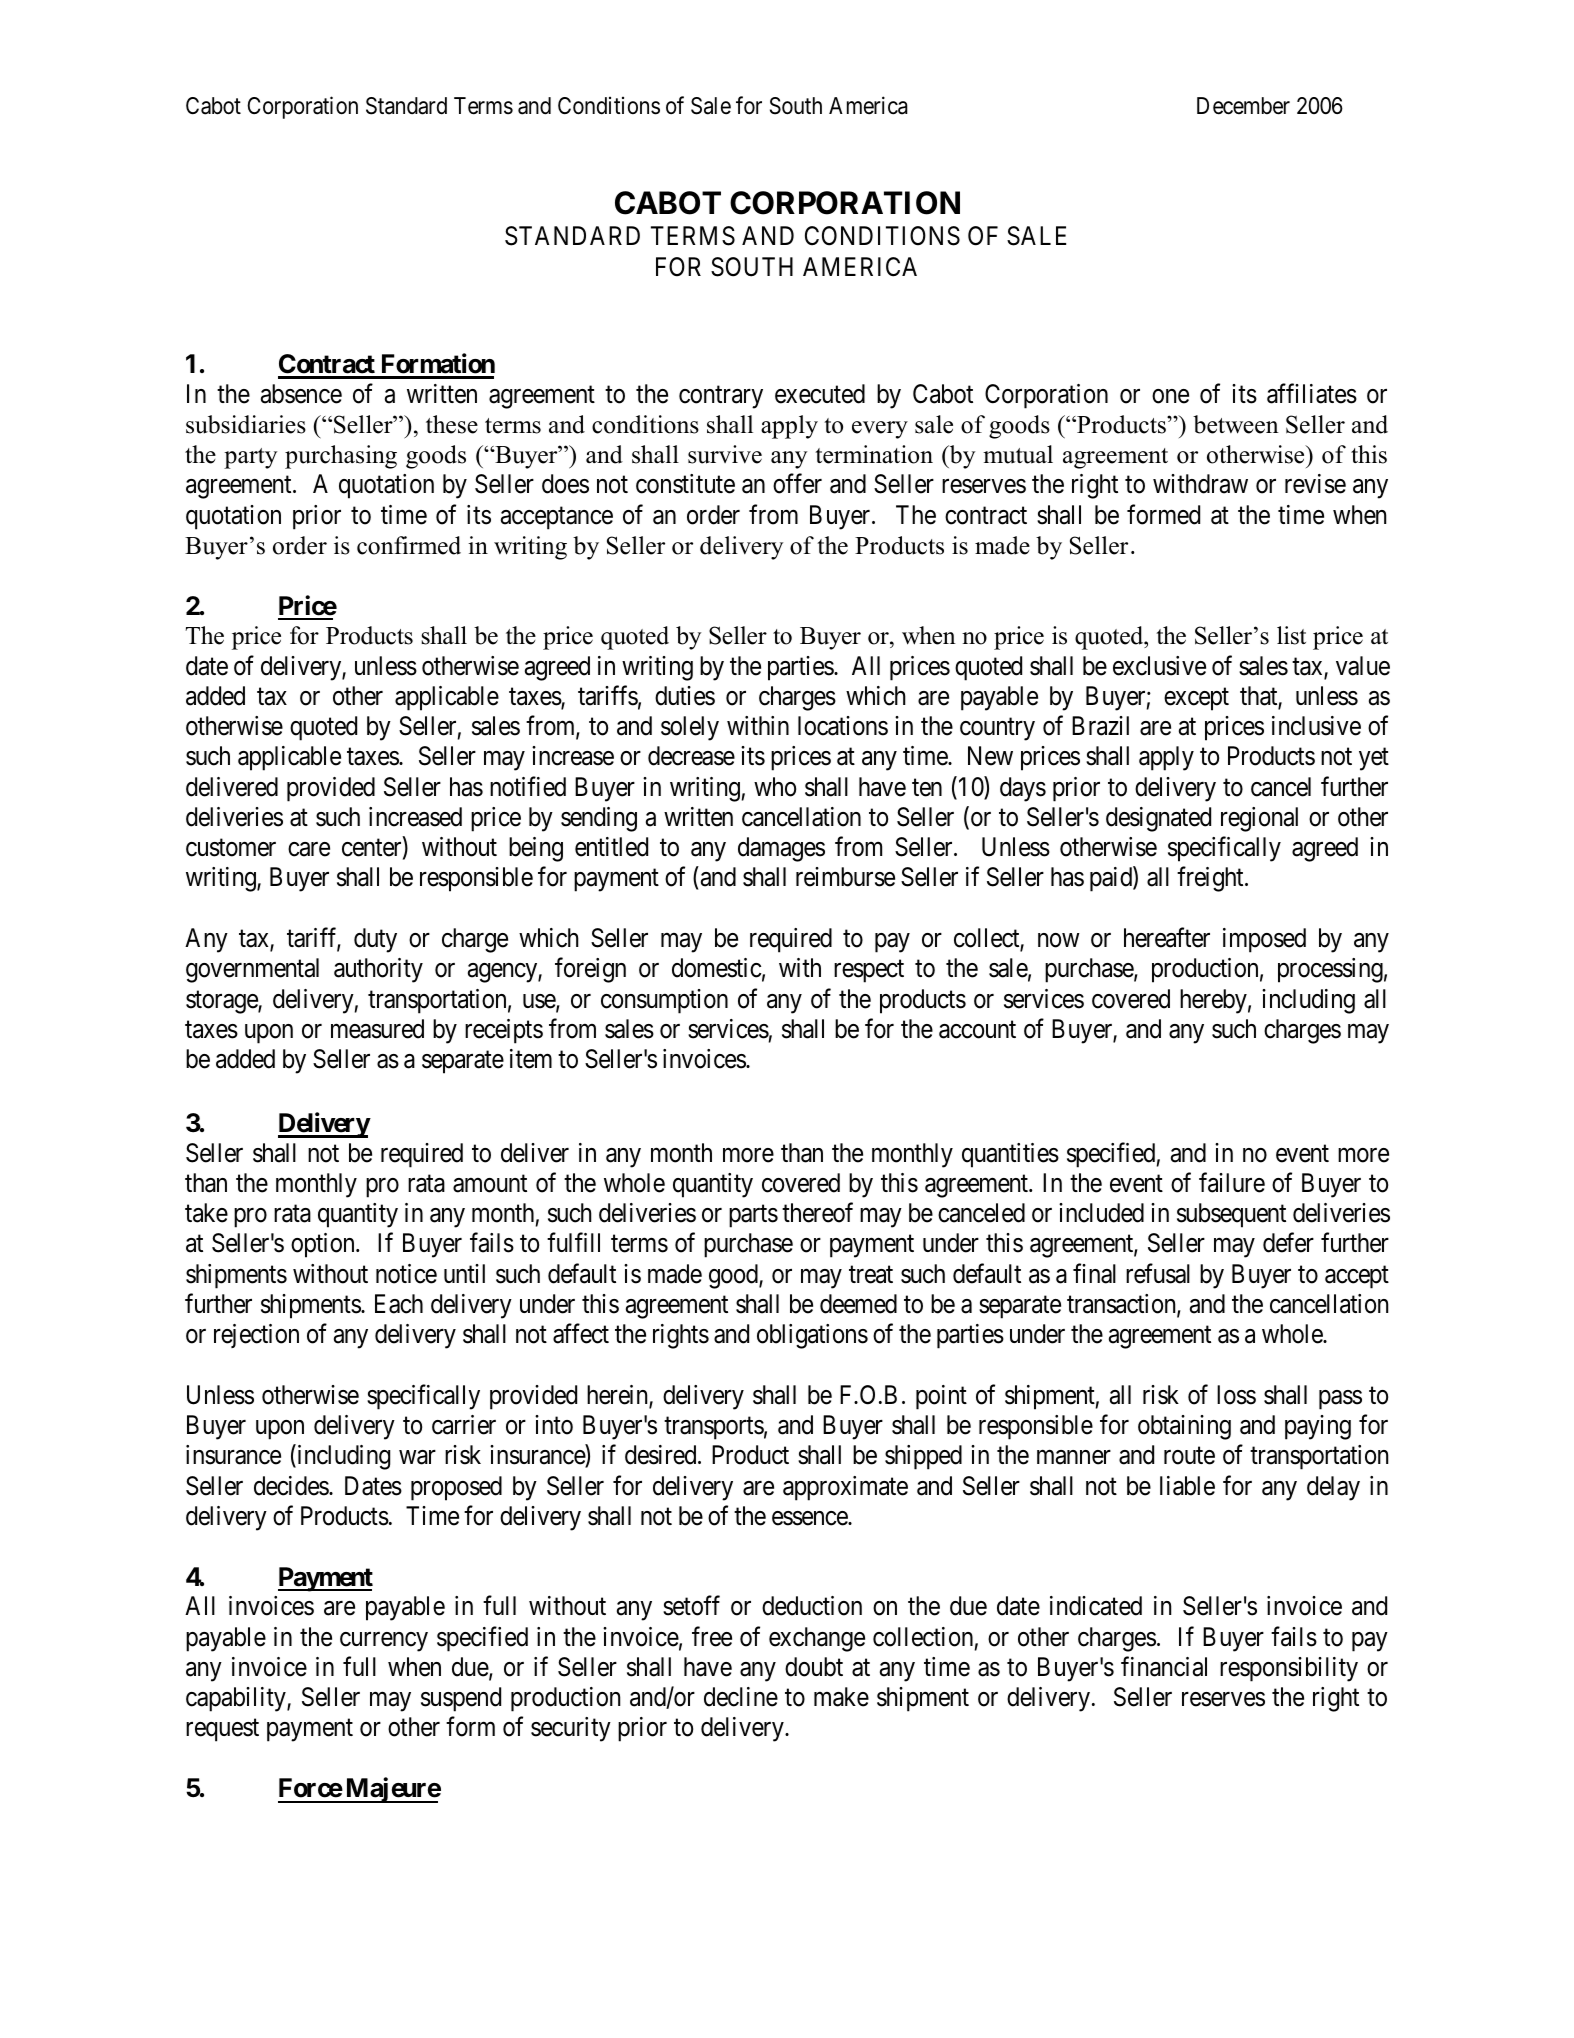  I want to click on duty, so click(375, 940).
